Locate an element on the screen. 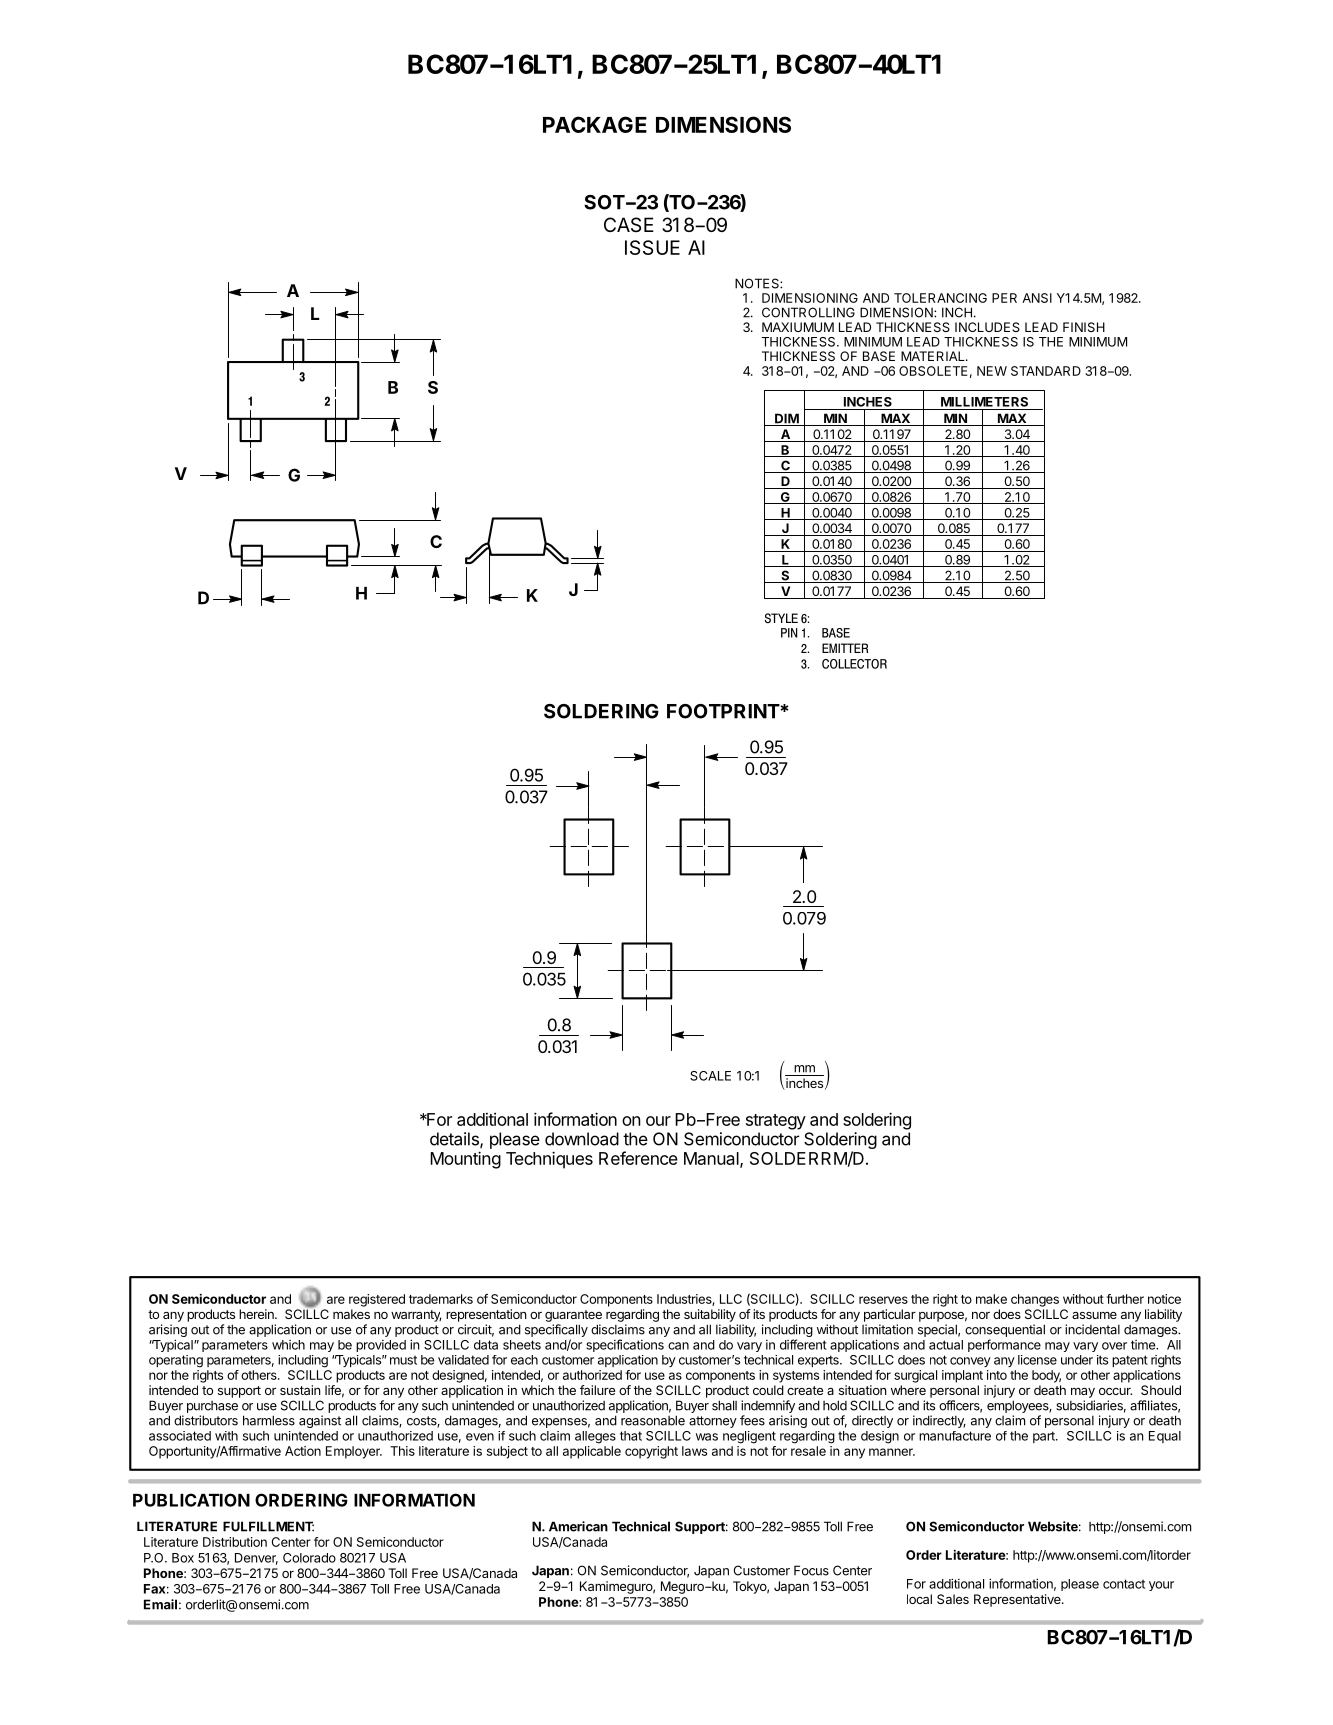  STYLE is located at coordinates (781, 618).
